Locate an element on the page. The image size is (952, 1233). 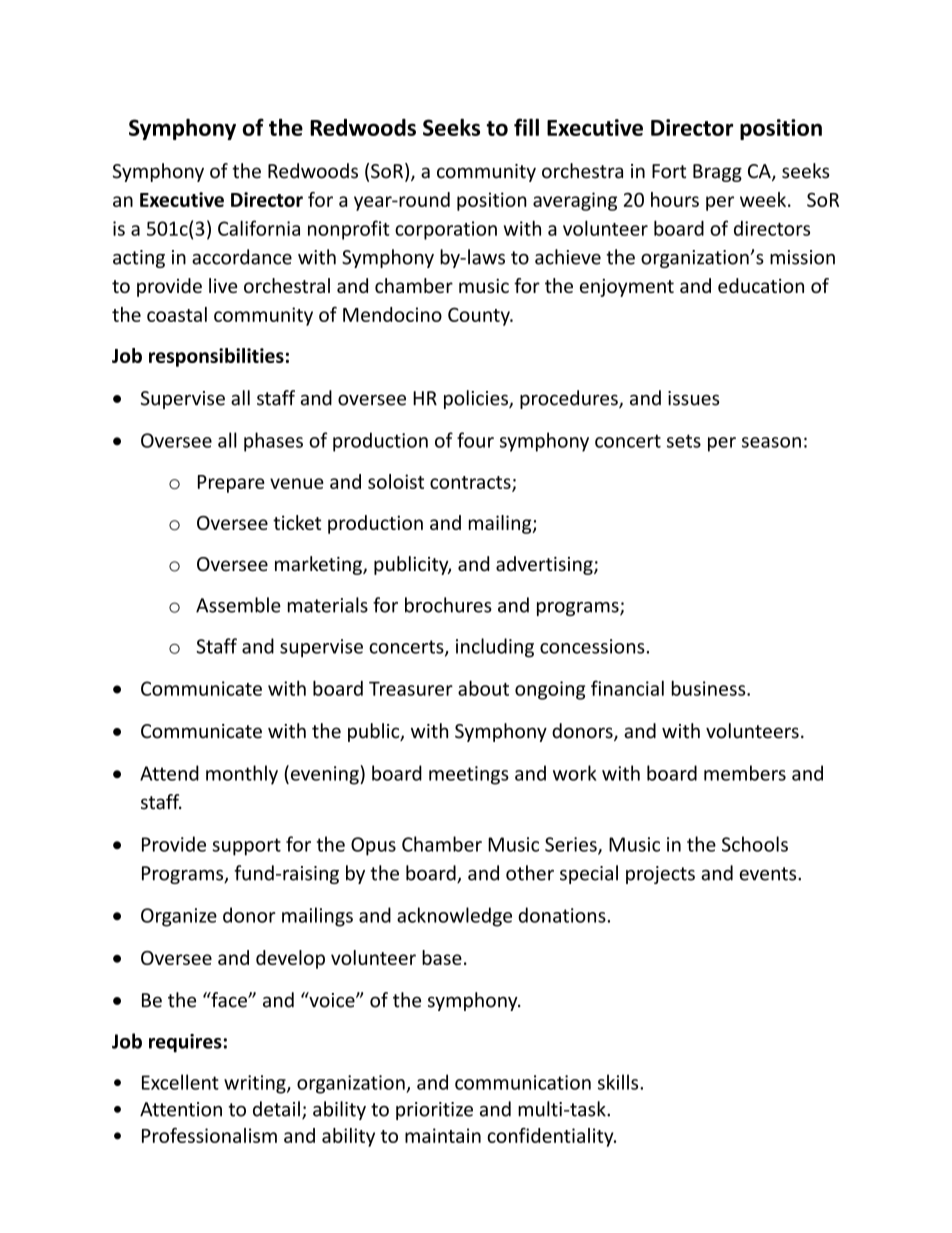
four is located at coordinates (475, 440).
